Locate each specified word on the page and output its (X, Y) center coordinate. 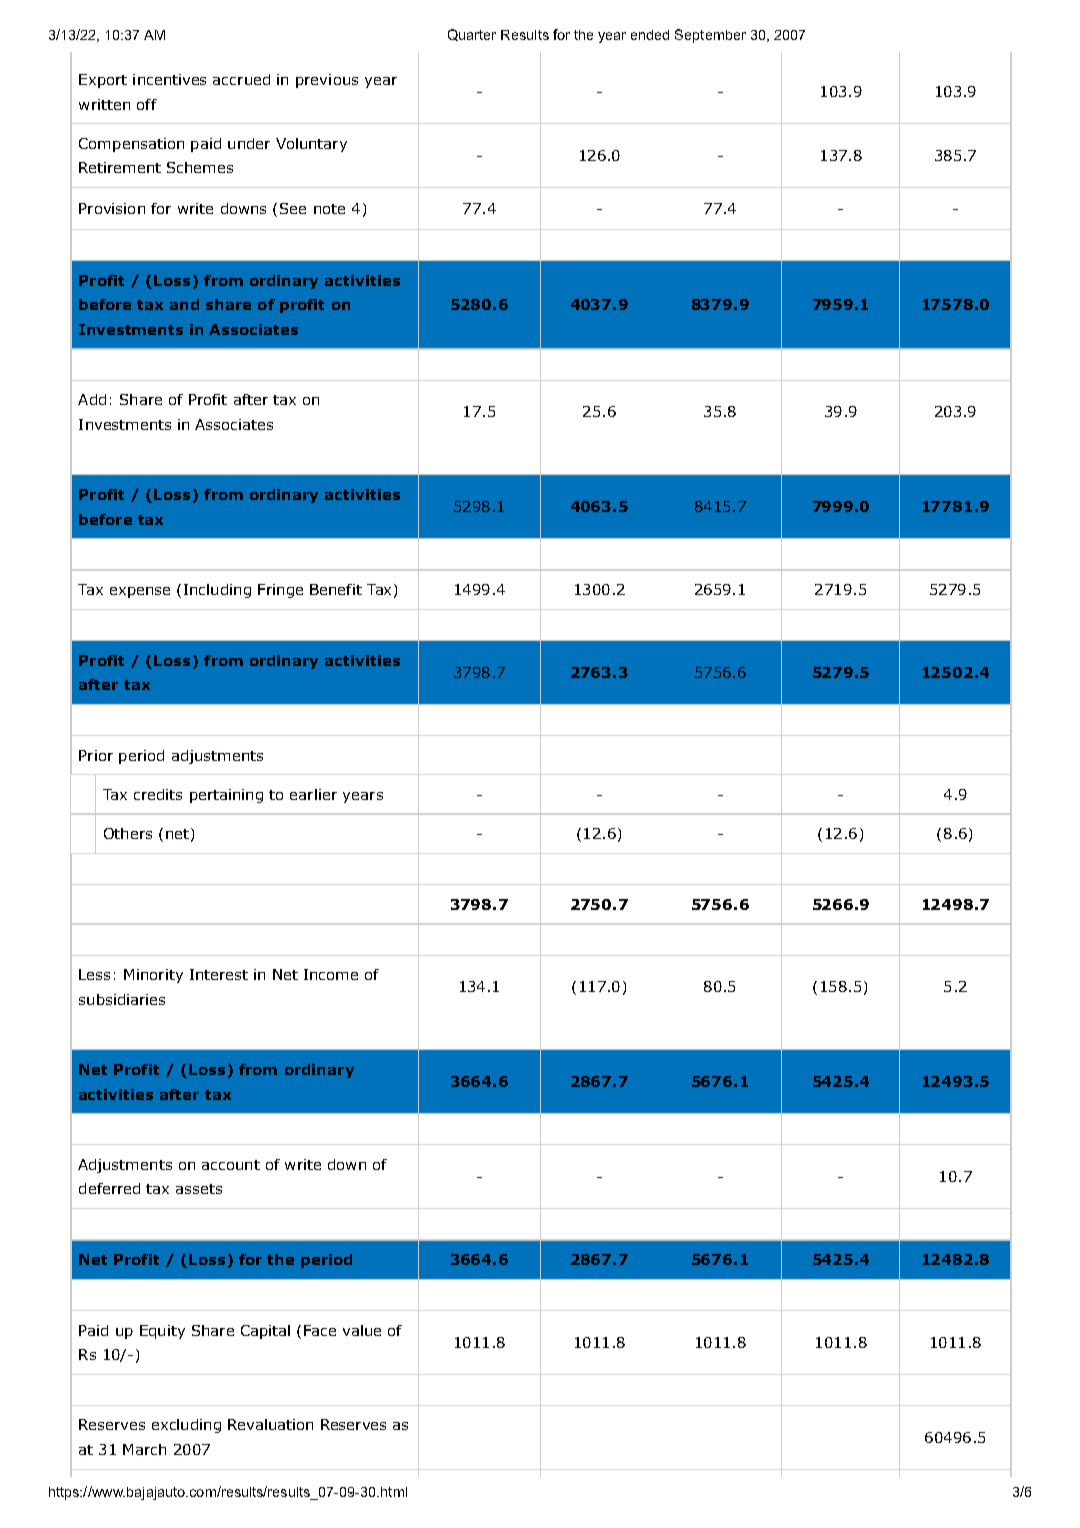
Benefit (336, 589)
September (710, 36)
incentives (169, 79)
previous (327, 81)
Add (92, 399)
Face (320, 1330)
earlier (313, 794)
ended (650, 35)
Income (331, 974)
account (231, 1165)
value (362, 1330)
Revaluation (270, 1424)
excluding (186, 1426)
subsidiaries (122, 999)
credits (158, 794)
